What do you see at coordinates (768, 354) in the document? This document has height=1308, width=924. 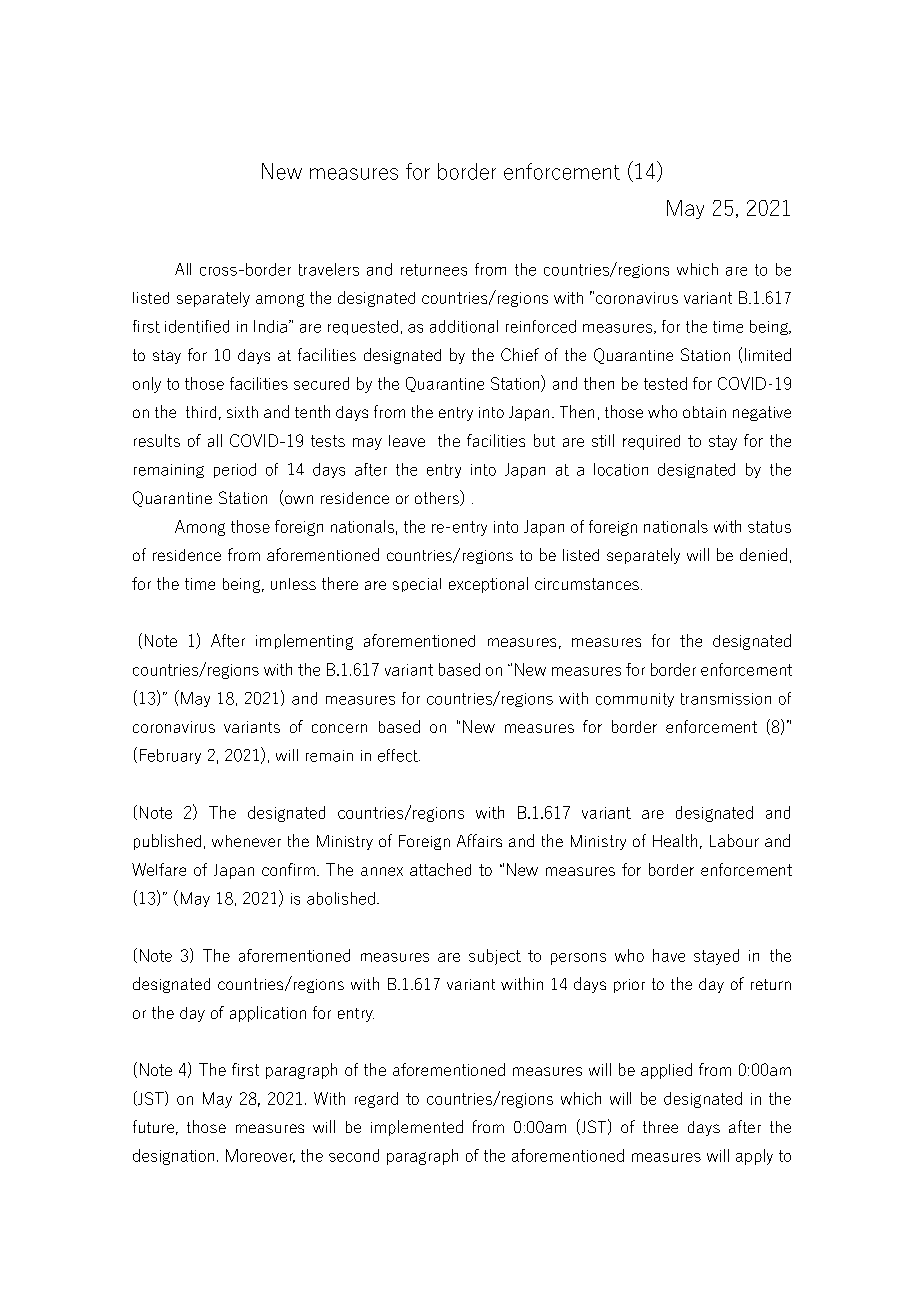 I see `limited` at bounding box center [768, 354].
